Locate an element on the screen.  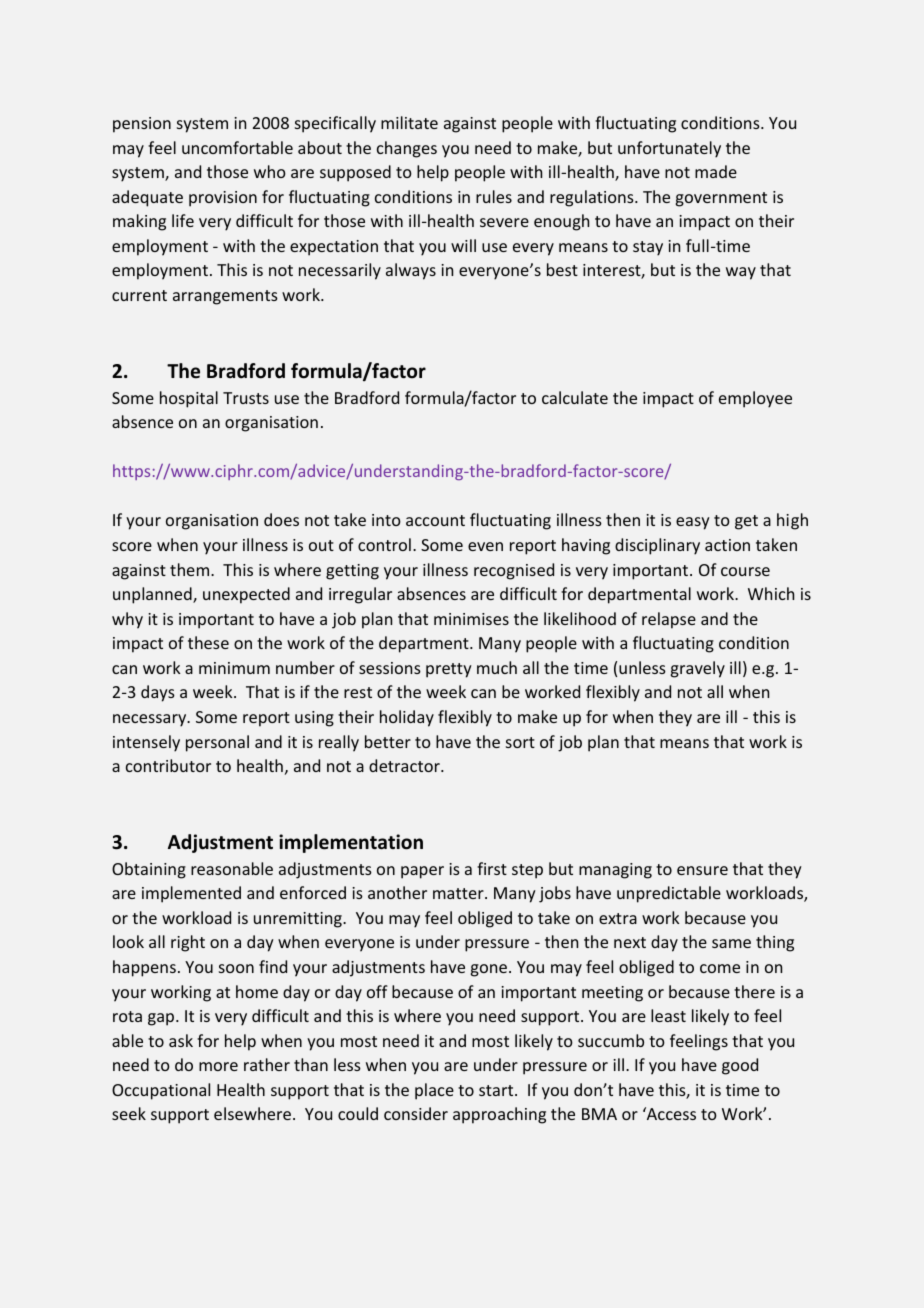
made is located at coordinates (716, 171).
